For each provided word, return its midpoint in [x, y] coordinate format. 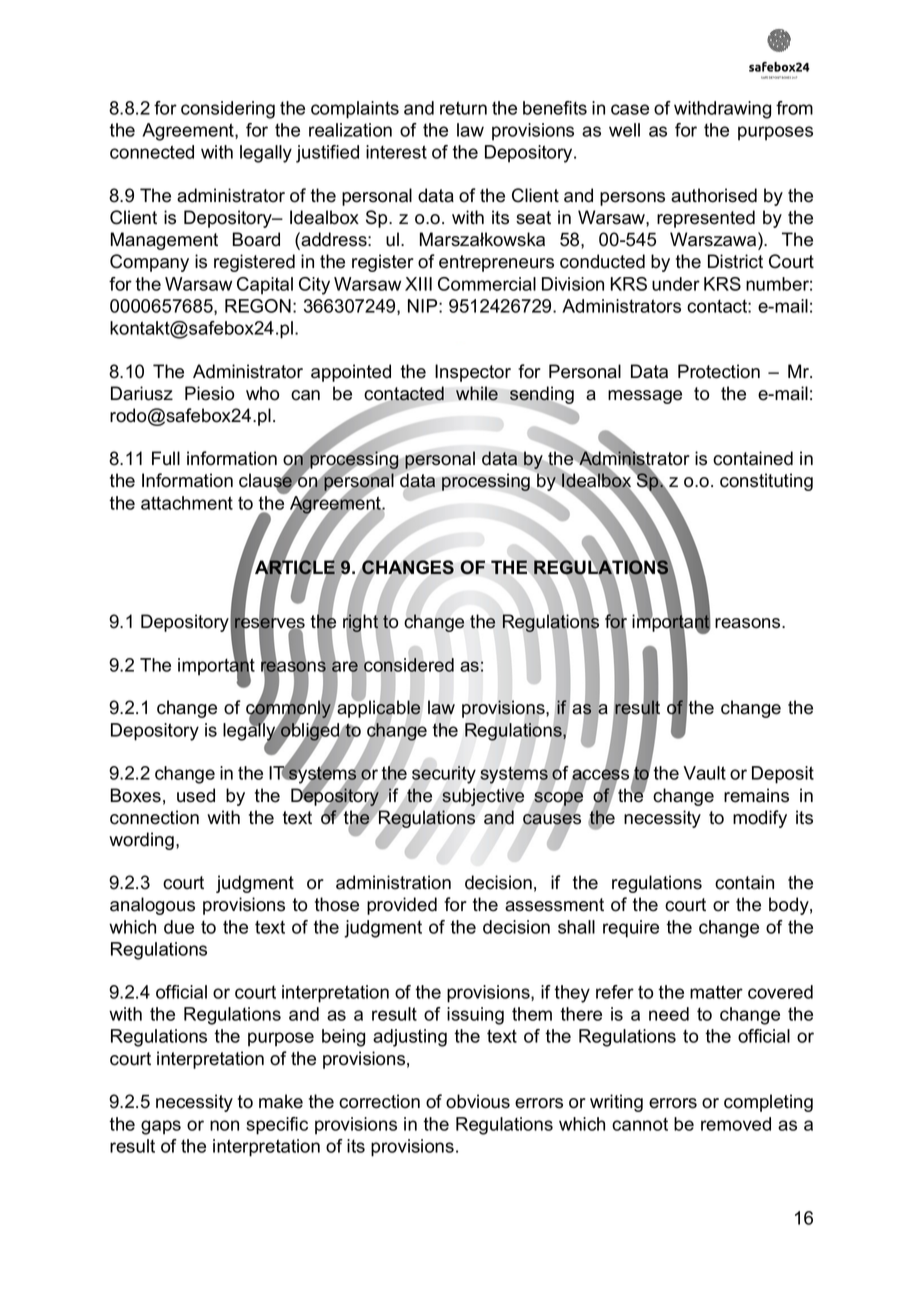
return [463, 108]
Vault [704, 773]
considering [228, 110]
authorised [714, 195]
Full [166, 458]
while [477, 393]
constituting [766, 482]
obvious [478, 1101]
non [224, 1125]
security [444, 775]
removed [736, 1124]
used [196, 795]
